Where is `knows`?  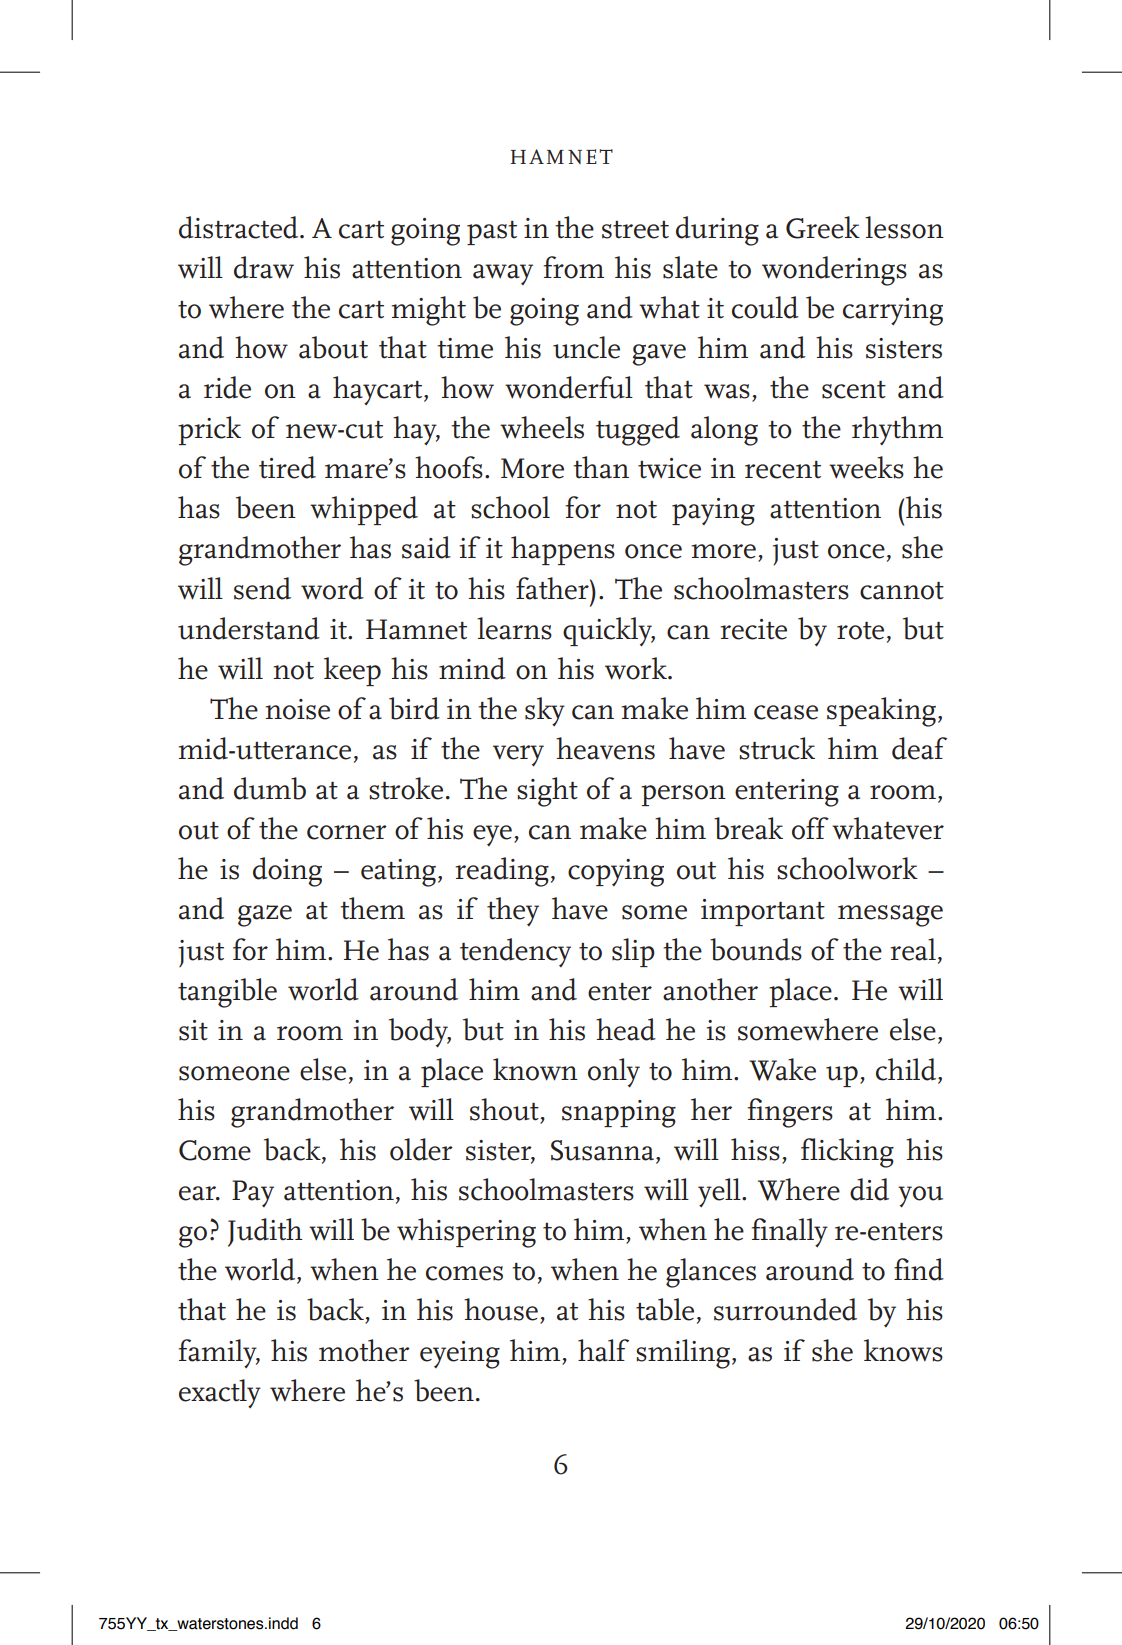 knows is located at coordinates (903, 1350).
